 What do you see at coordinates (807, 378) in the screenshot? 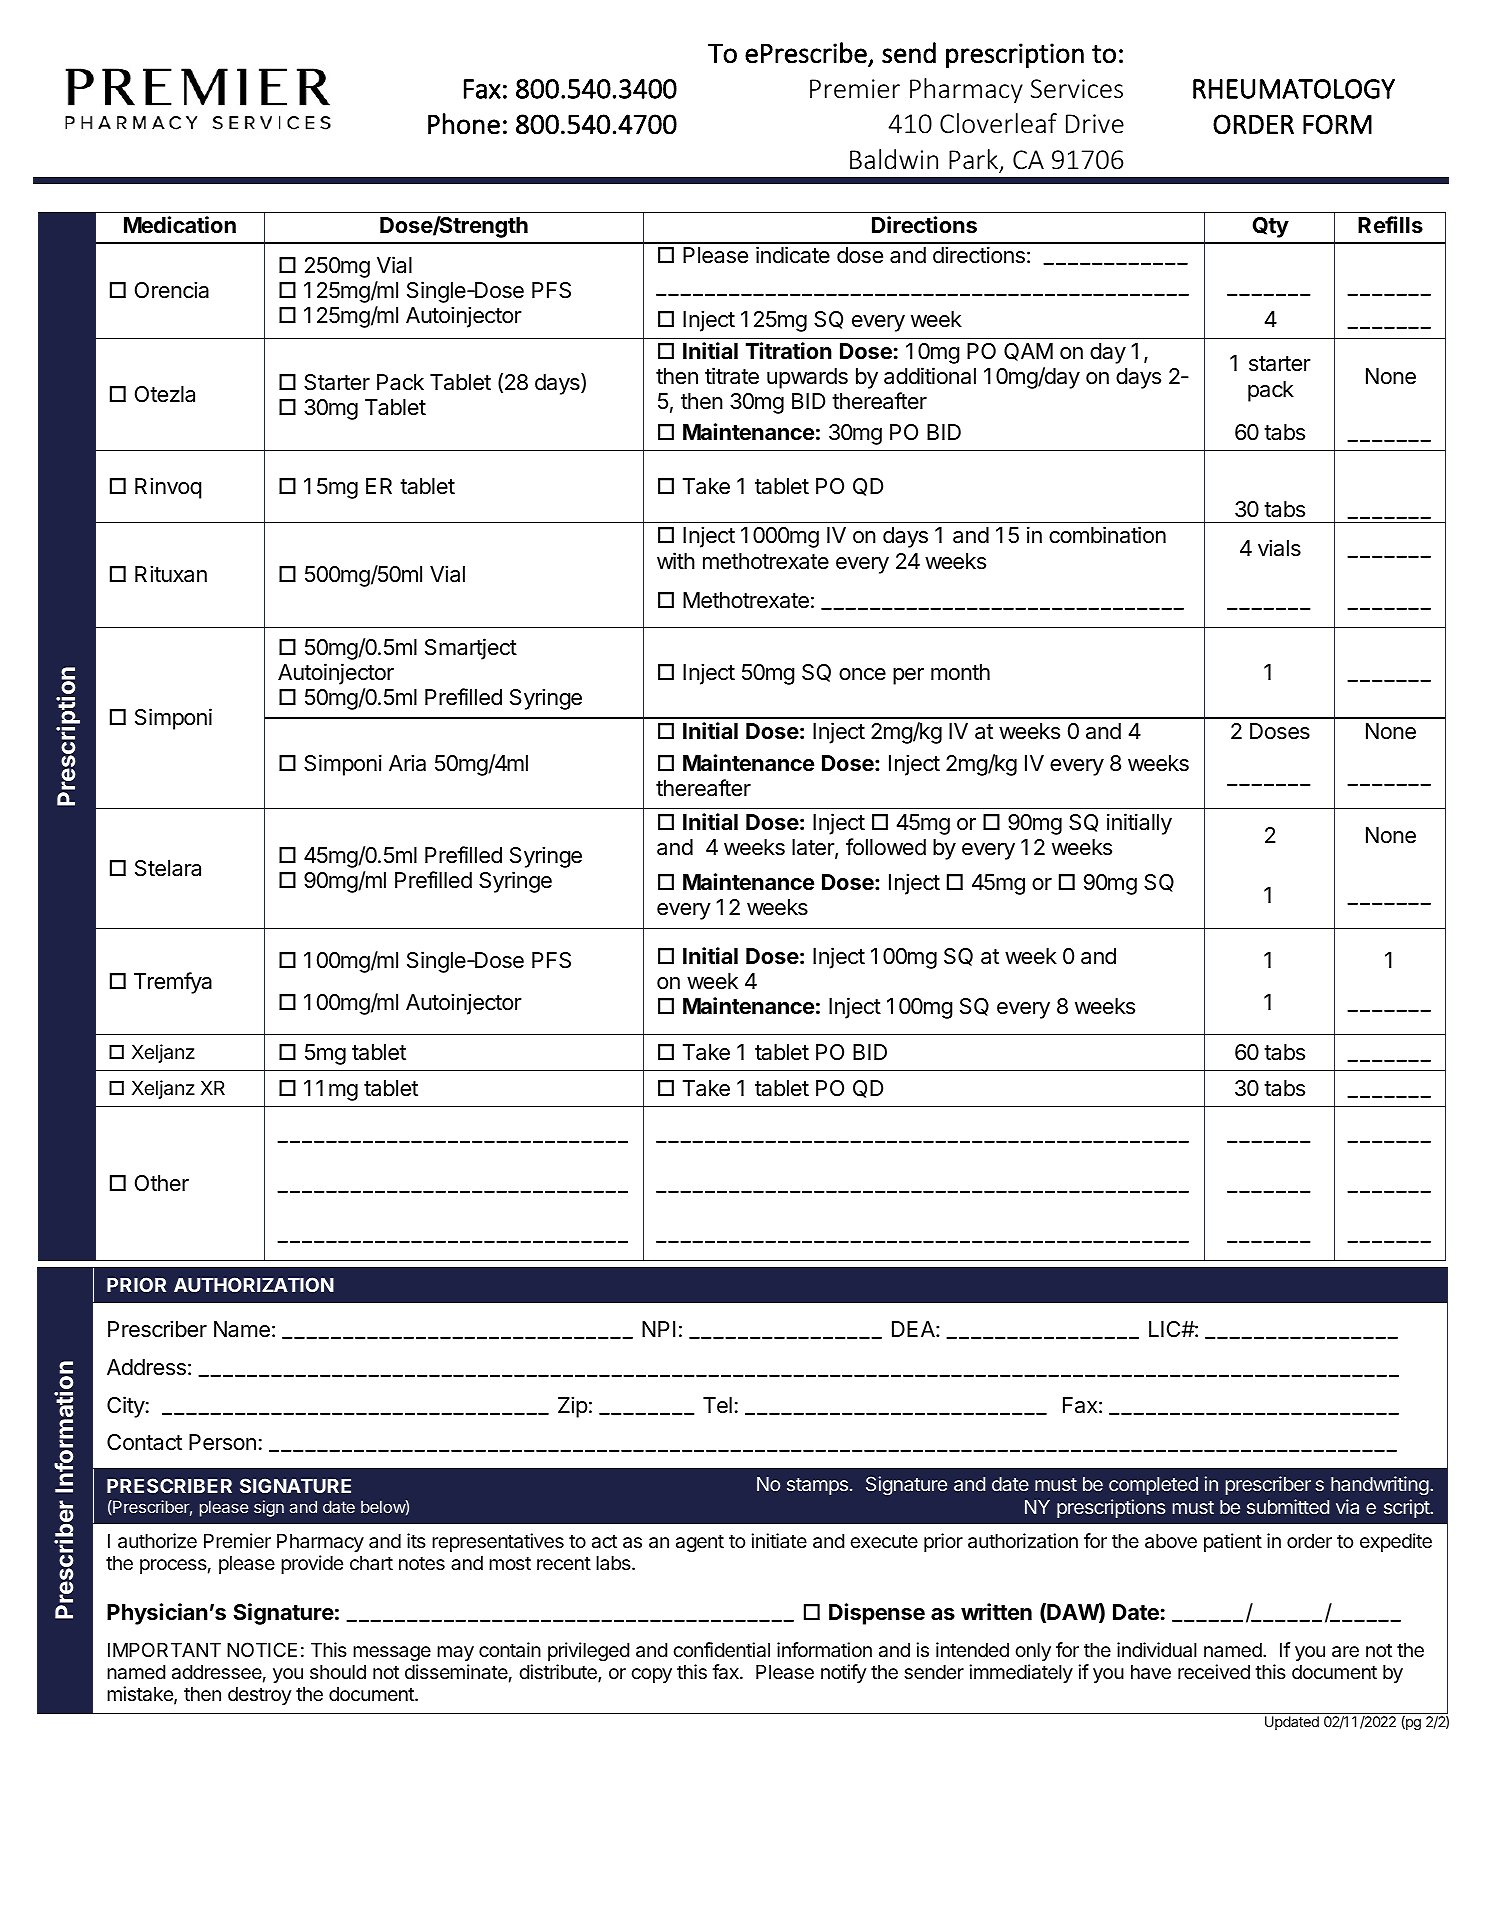
I see `upwards` at bounding box center [807, 378].
